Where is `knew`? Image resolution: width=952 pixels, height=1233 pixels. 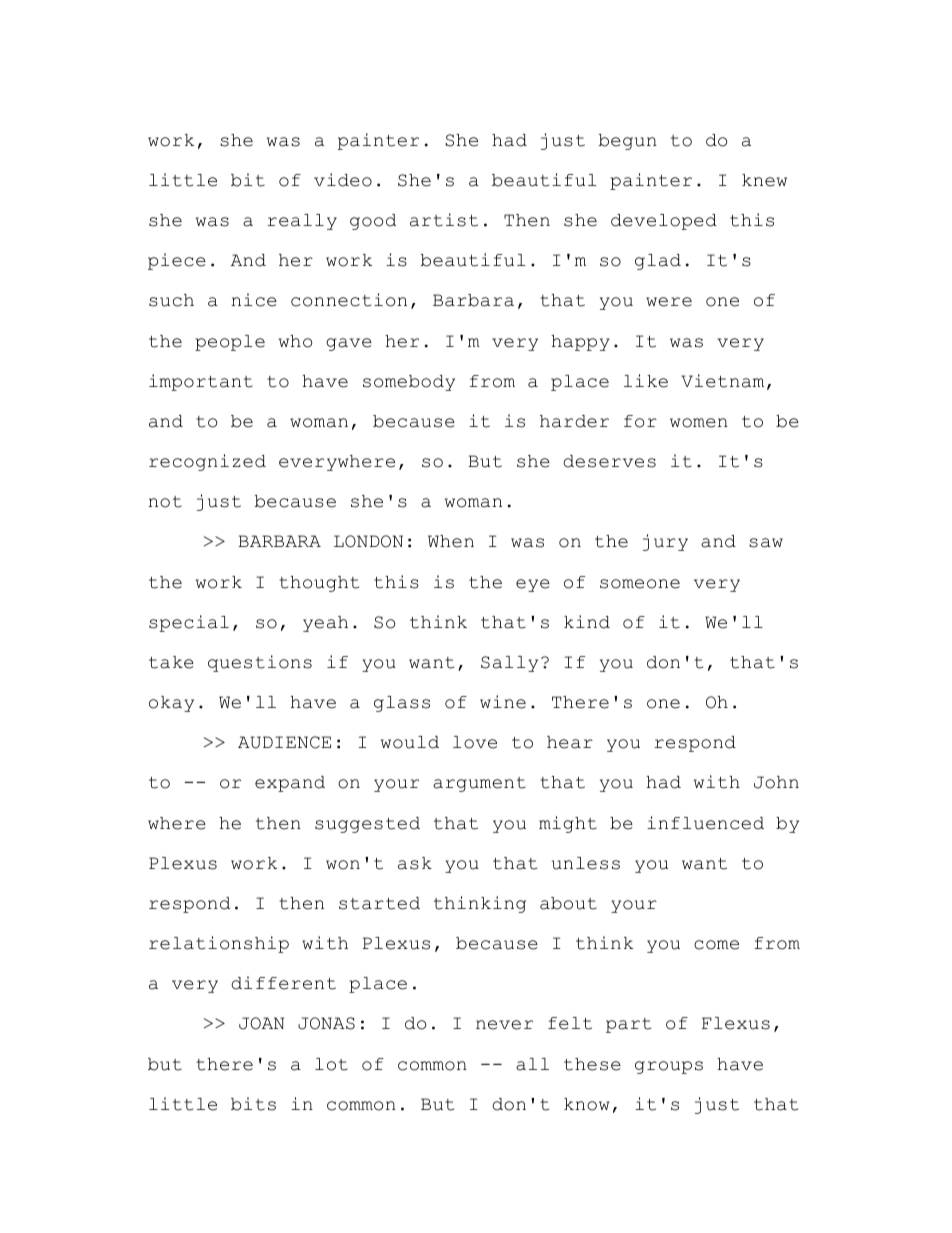
knew is located at coordinates (764, 180).
